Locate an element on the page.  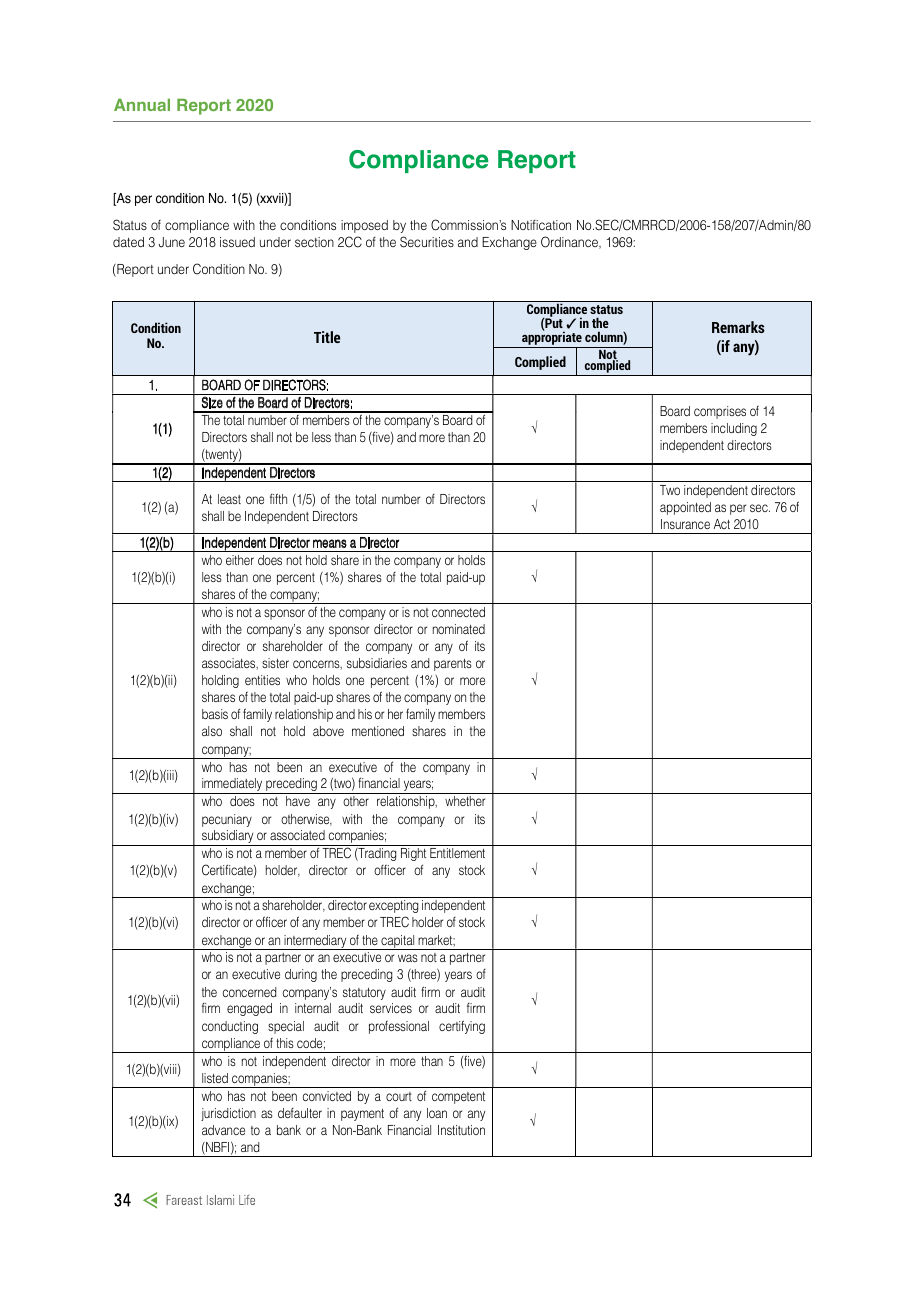
parents is located at coordinates (453, 665).
